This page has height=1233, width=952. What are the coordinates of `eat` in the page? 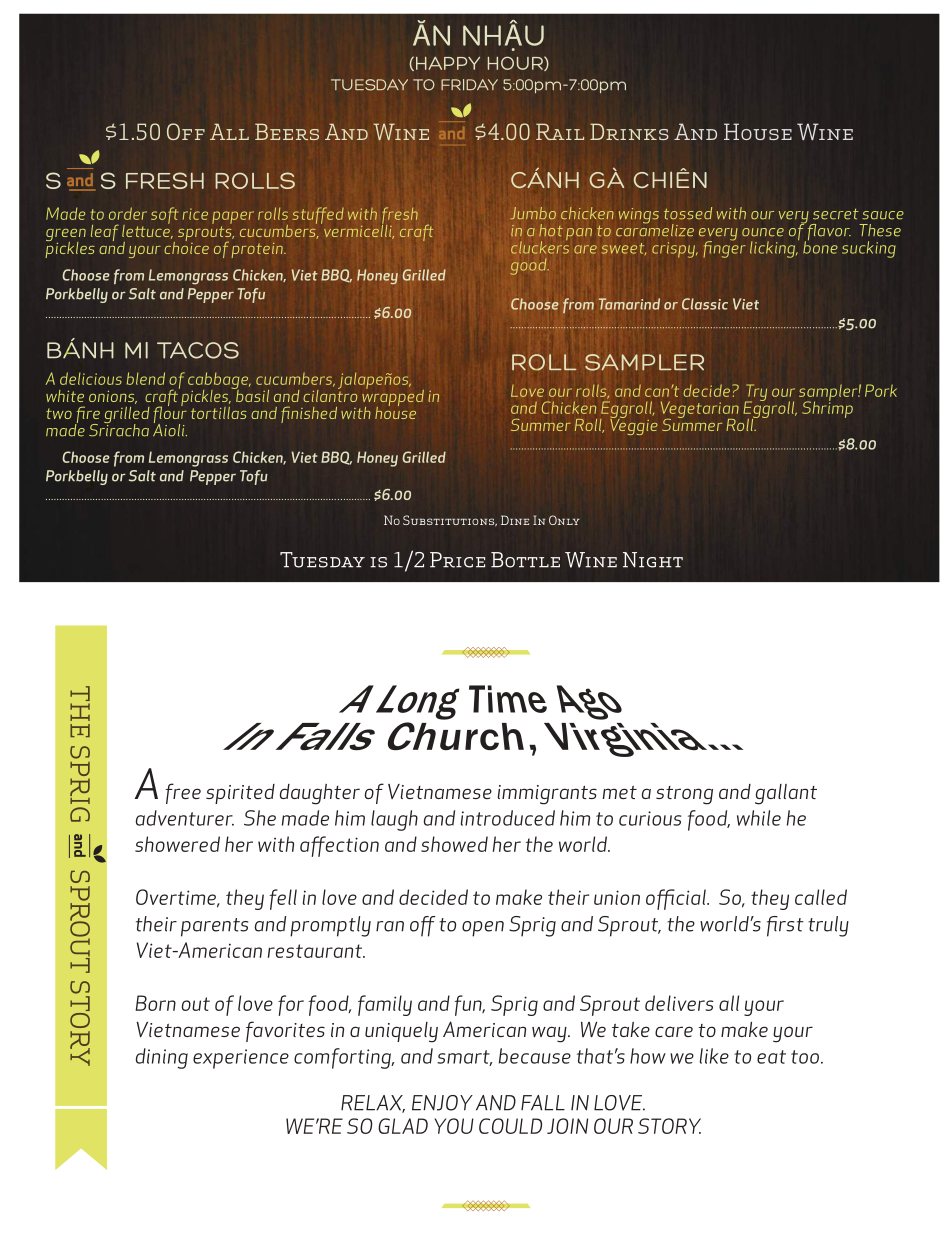 It's located at (771, 1057).
